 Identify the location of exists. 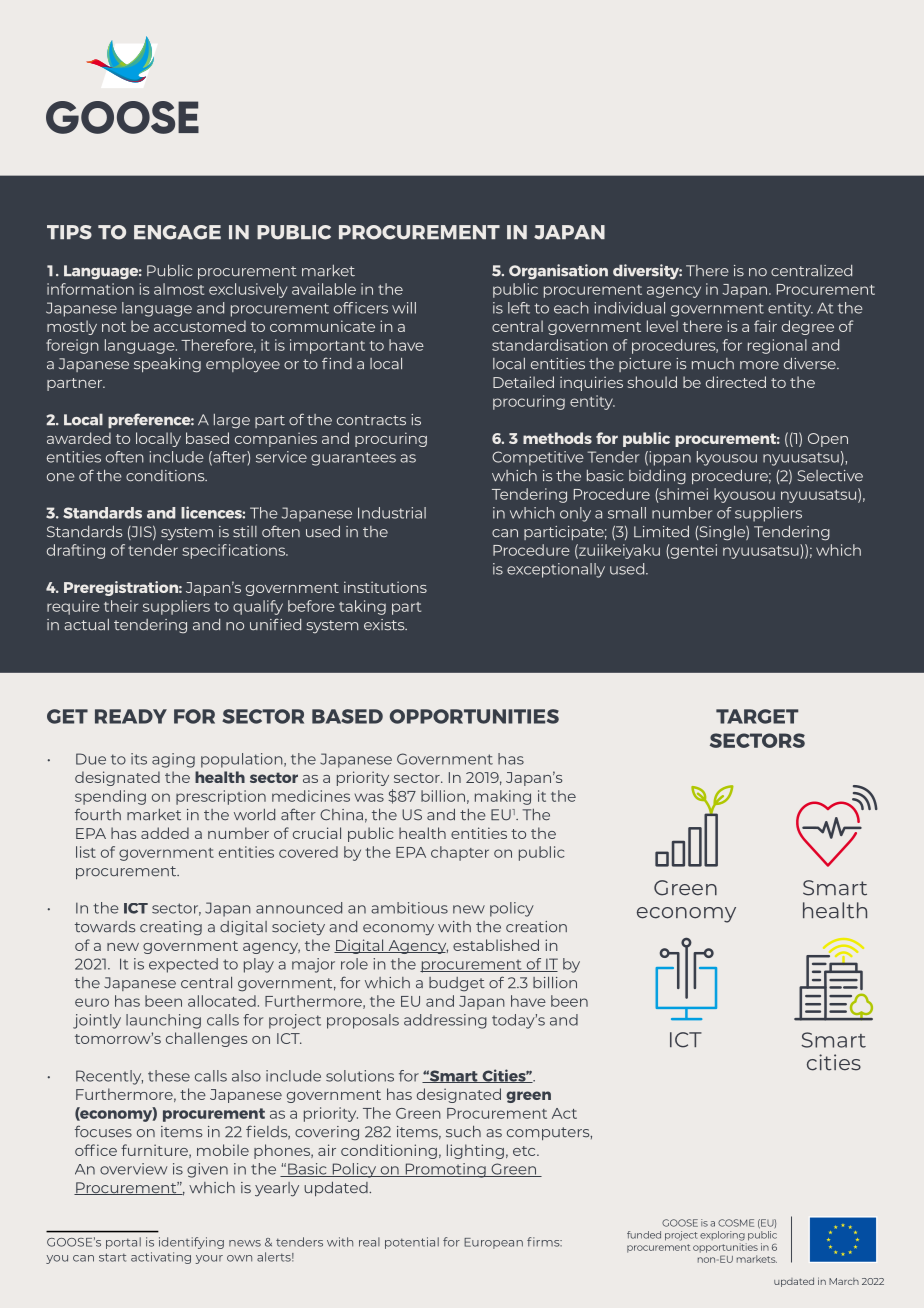
(385, 625).
